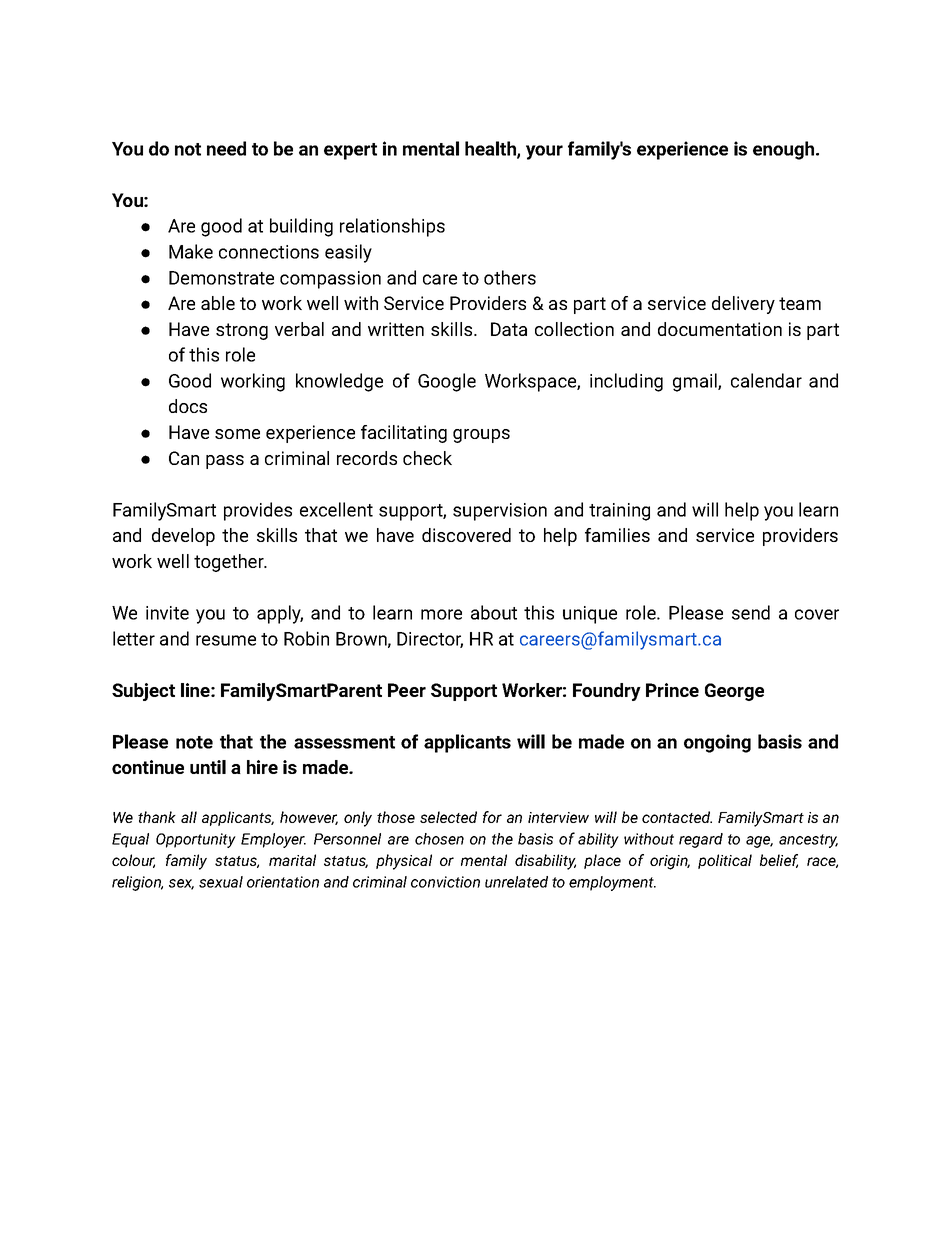  I want to click on provides, so click(258, 511).
